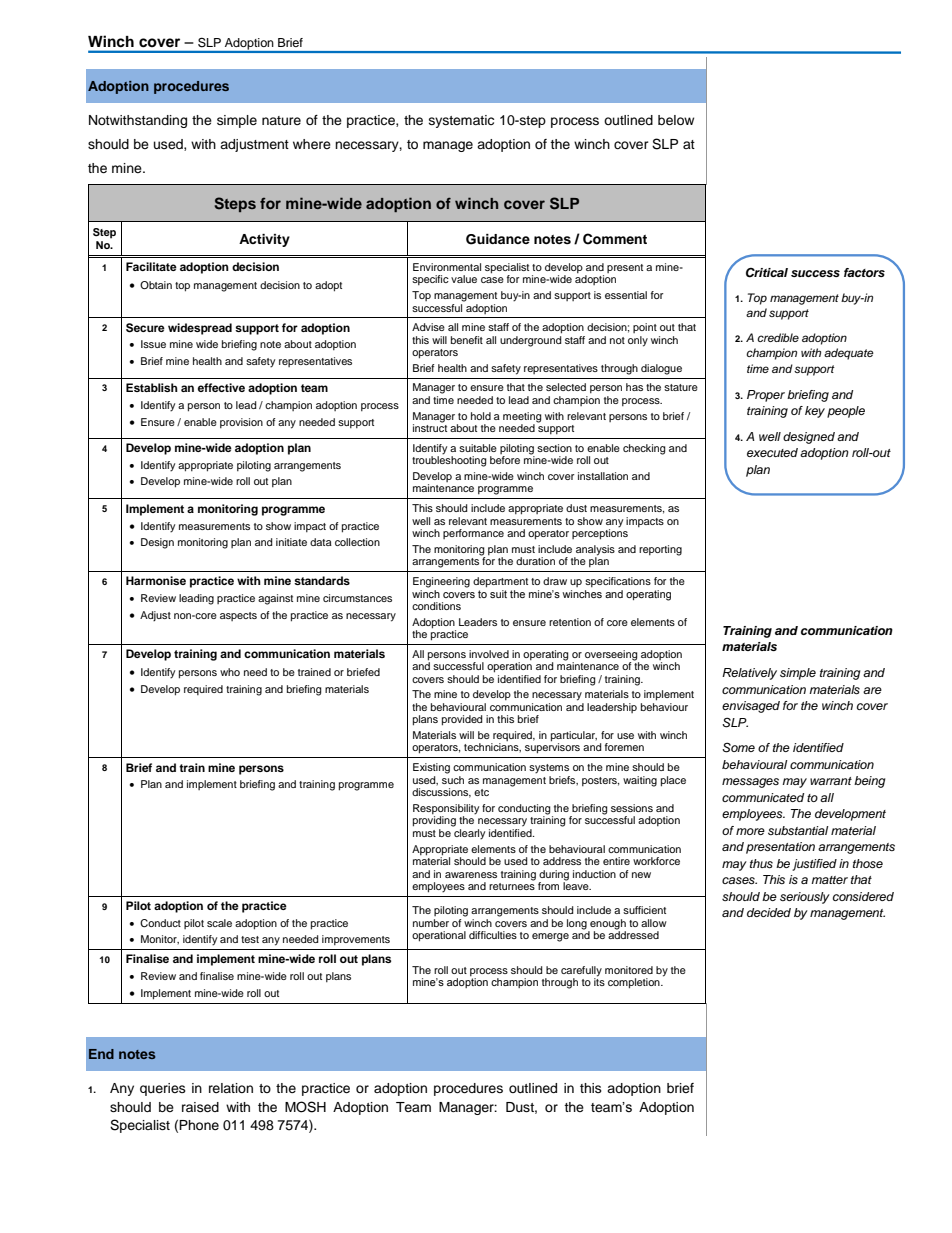  What do you see at coordinates (156, 580) in the image?
I see `Harmonise` at bounding box center [156, 580].
